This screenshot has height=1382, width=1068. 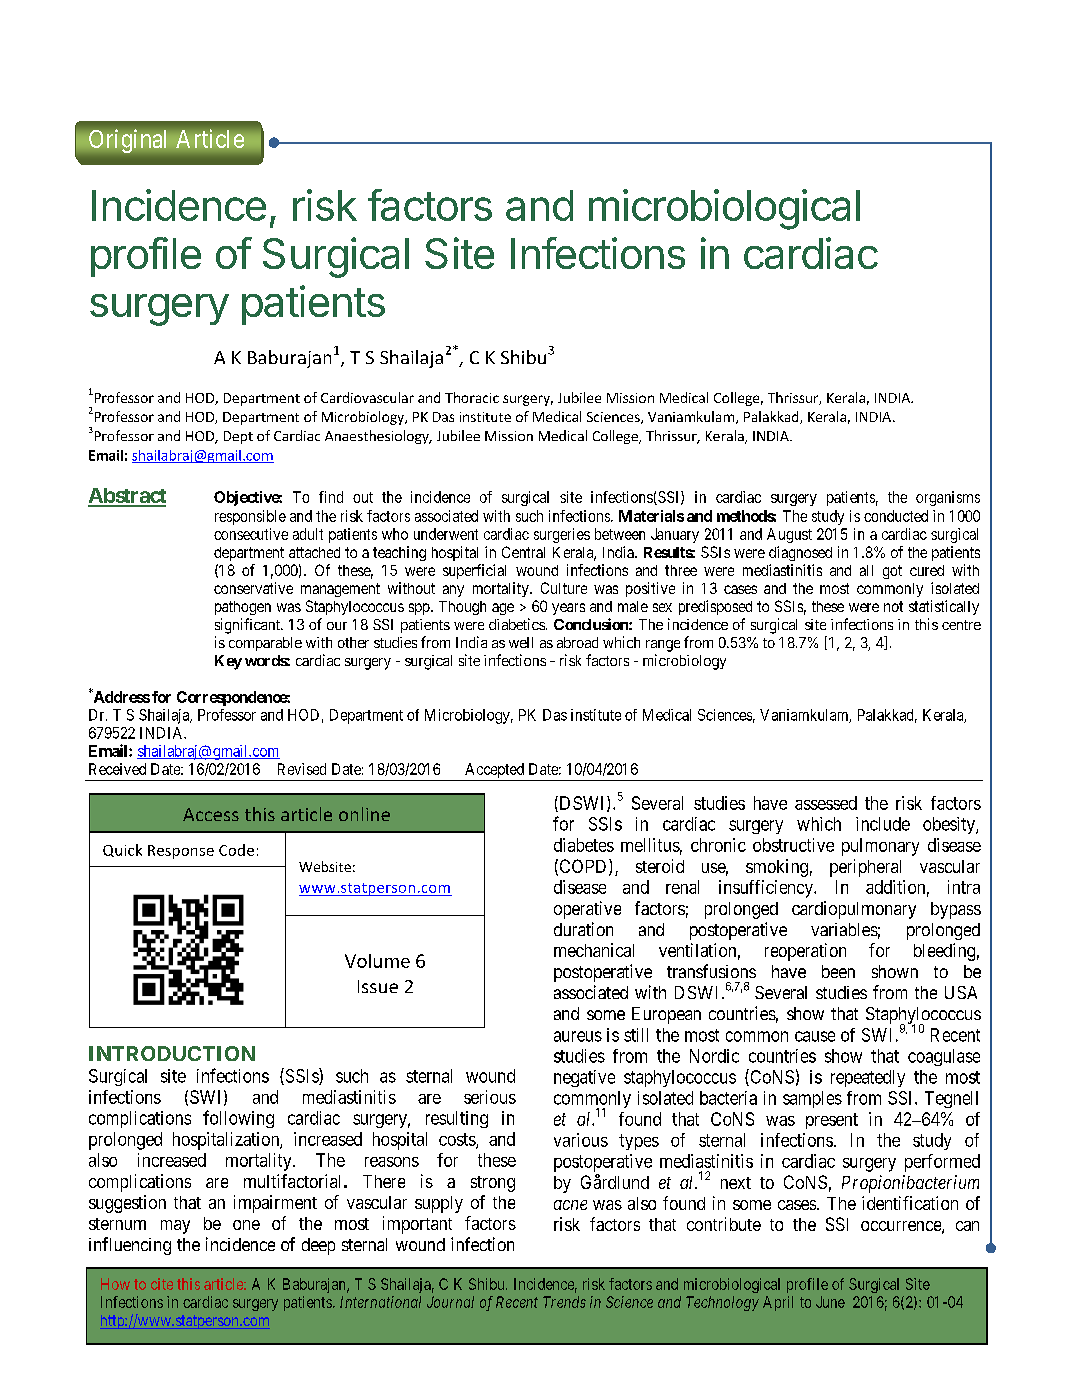 I want to click on Thoracic, so click(x=472, y=397).
